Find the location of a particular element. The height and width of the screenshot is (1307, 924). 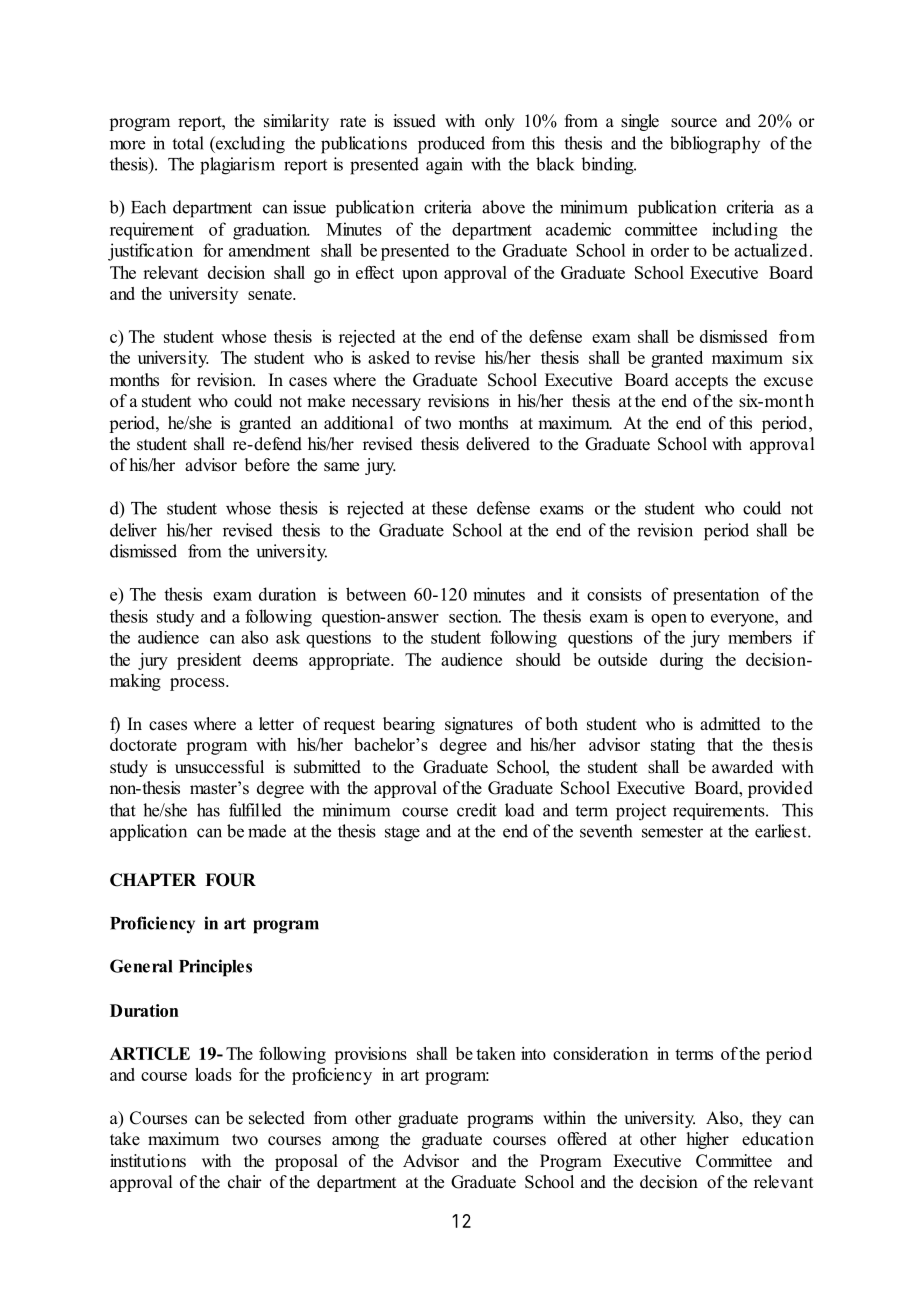

higher is located at coordinates (708, 1140).
